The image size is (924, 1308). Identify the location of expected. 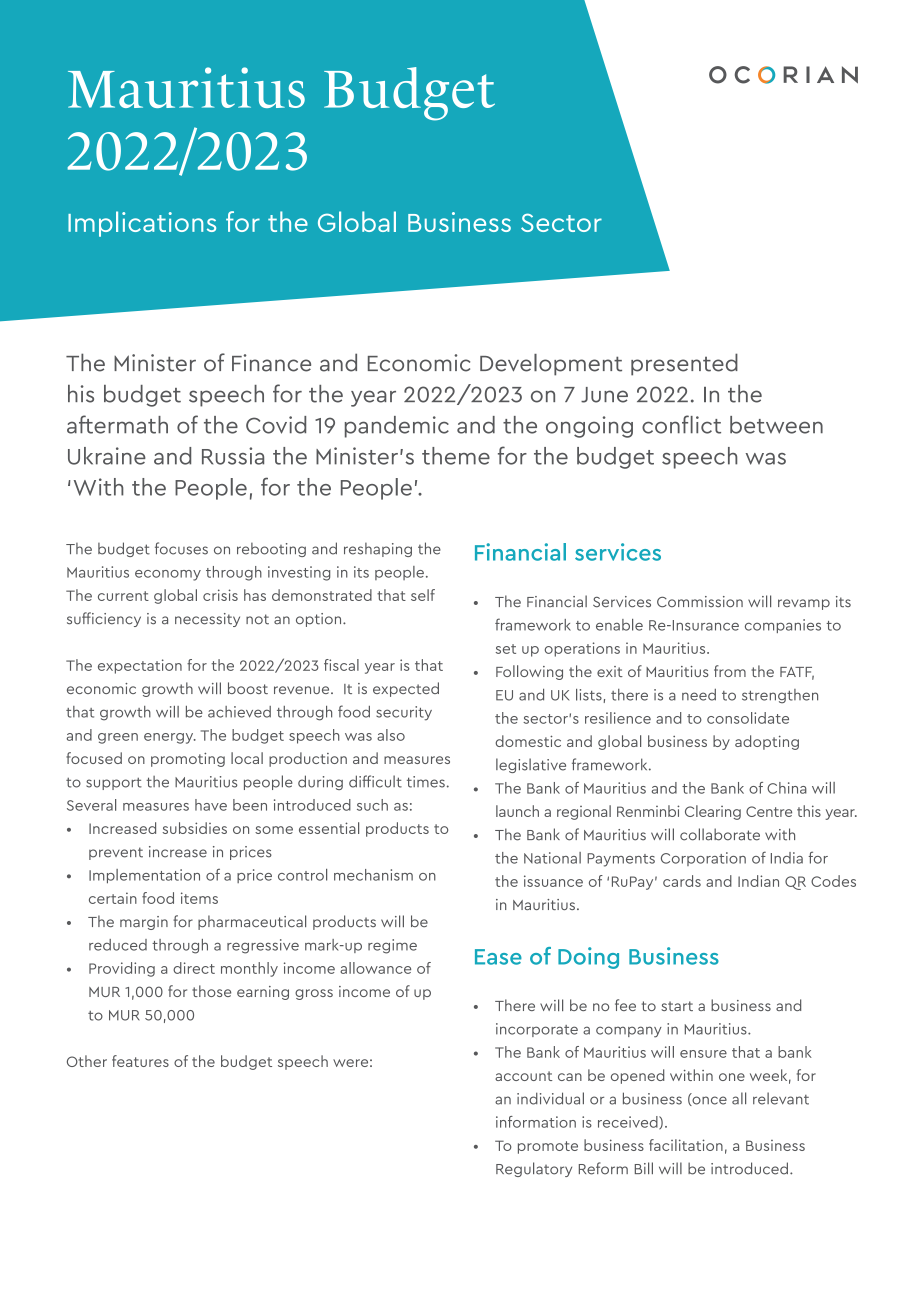
(406, 689).
